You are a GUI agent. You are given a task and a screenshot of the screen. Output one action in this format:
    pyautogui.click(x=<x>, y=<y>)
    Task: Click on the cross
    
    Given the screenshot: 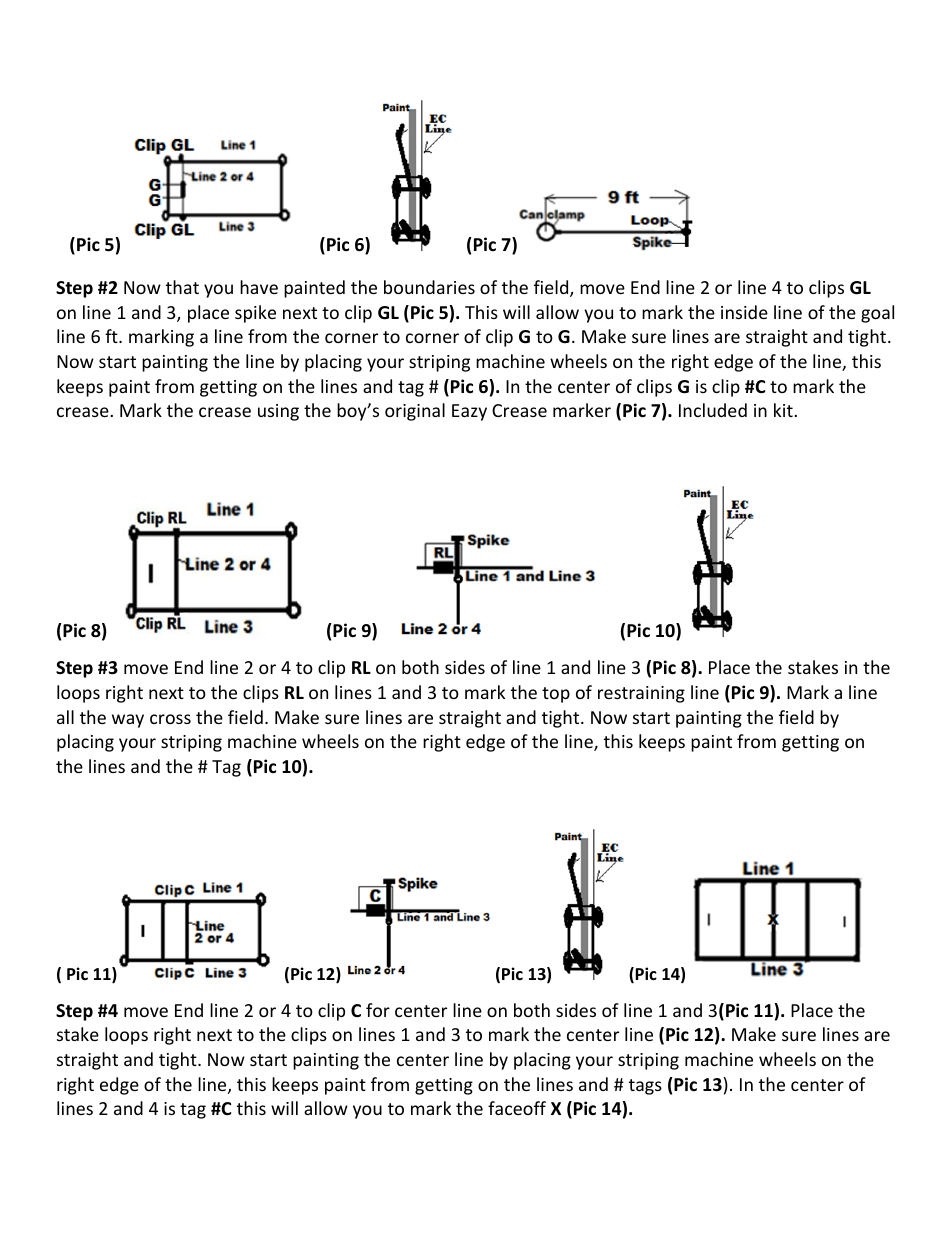 What is the action you would take?
    pyautogui.click(x=170, y=719)
